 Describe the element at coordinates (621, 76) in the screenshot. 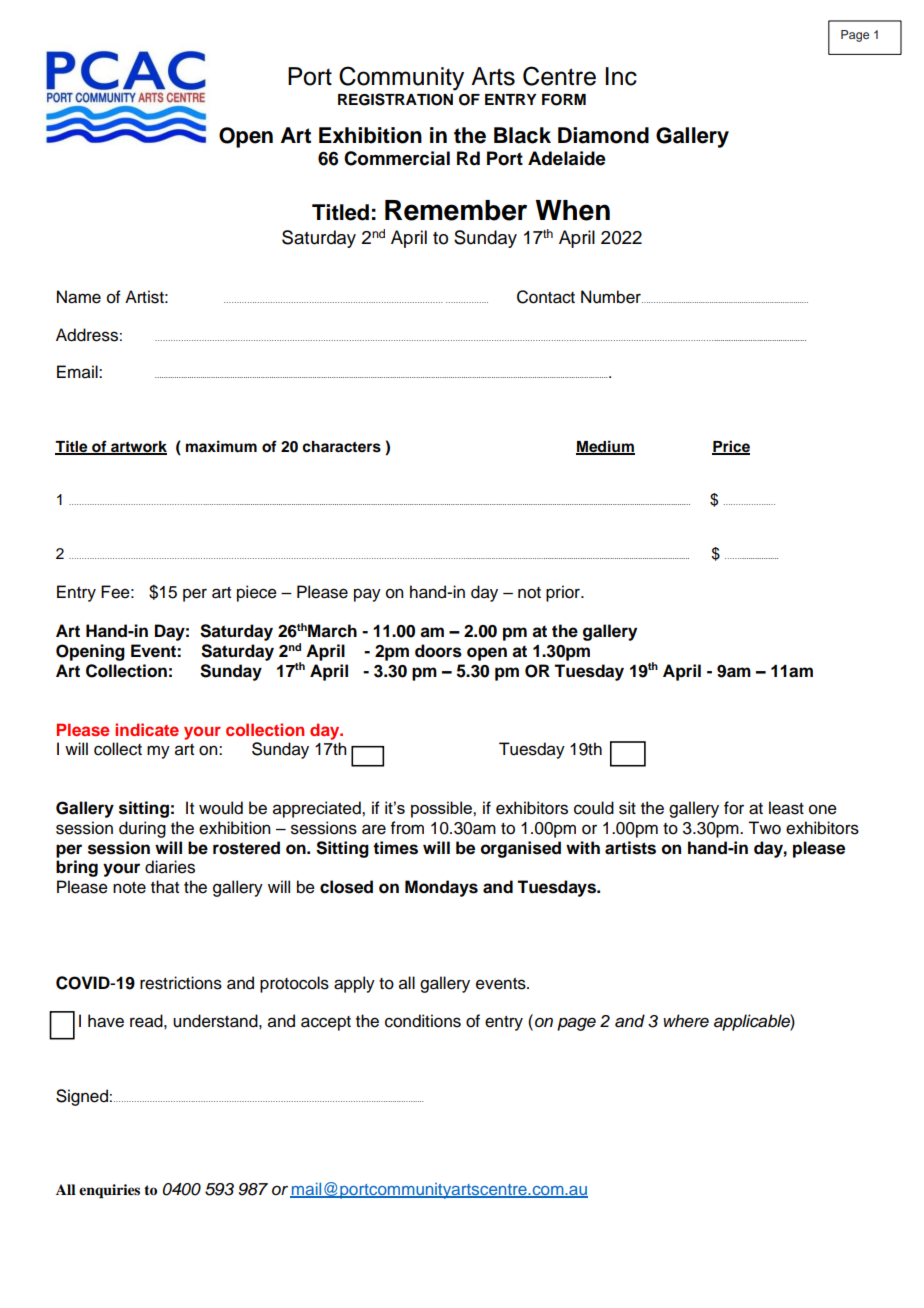

I see `Inc` at that location.
